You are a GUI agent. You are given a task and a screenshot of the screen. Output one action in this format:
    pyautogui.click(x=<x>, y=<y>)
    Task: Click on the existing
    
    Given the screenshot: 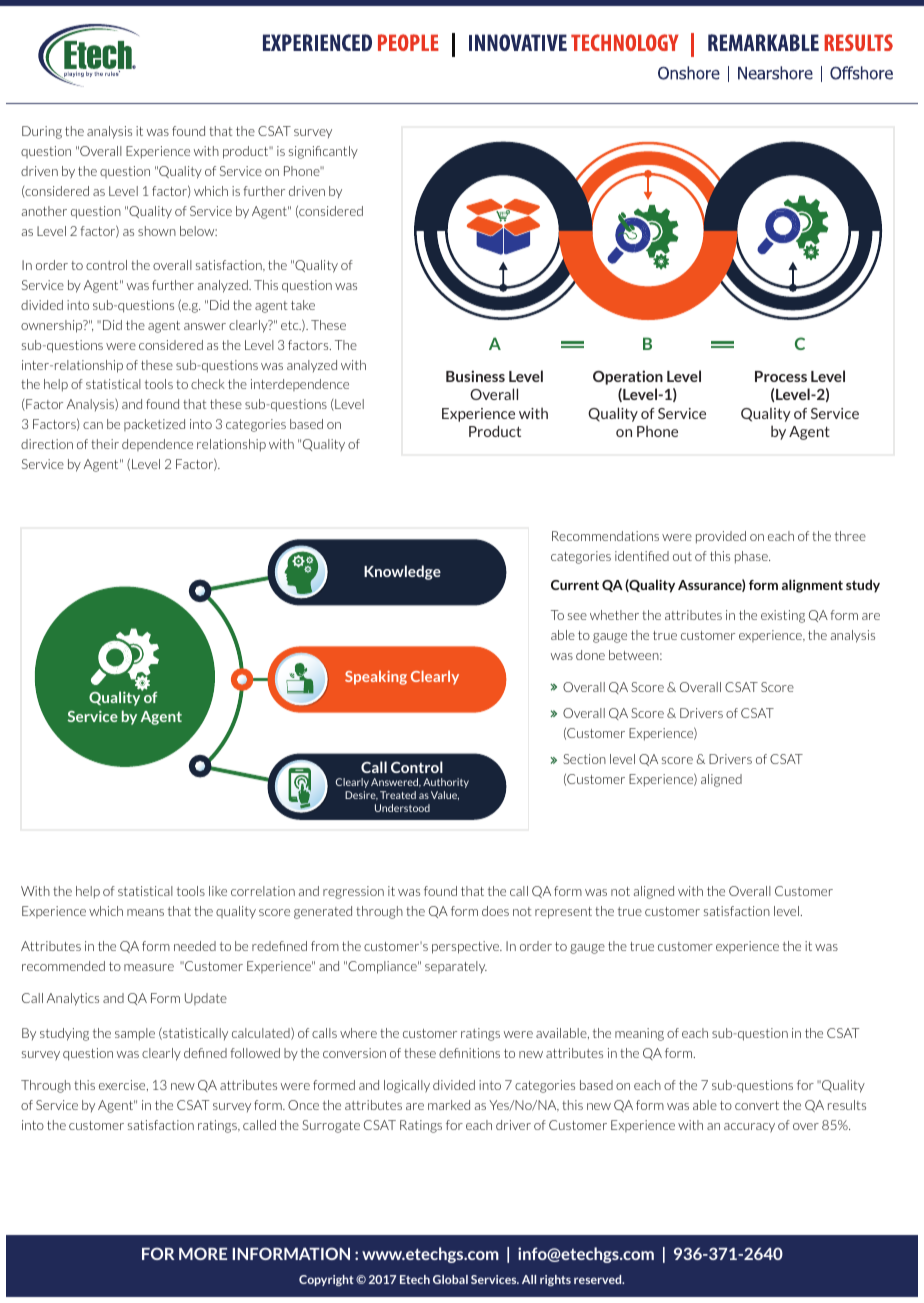 What is the action you would take?
    pyautogui.click(x=783, y=616)
